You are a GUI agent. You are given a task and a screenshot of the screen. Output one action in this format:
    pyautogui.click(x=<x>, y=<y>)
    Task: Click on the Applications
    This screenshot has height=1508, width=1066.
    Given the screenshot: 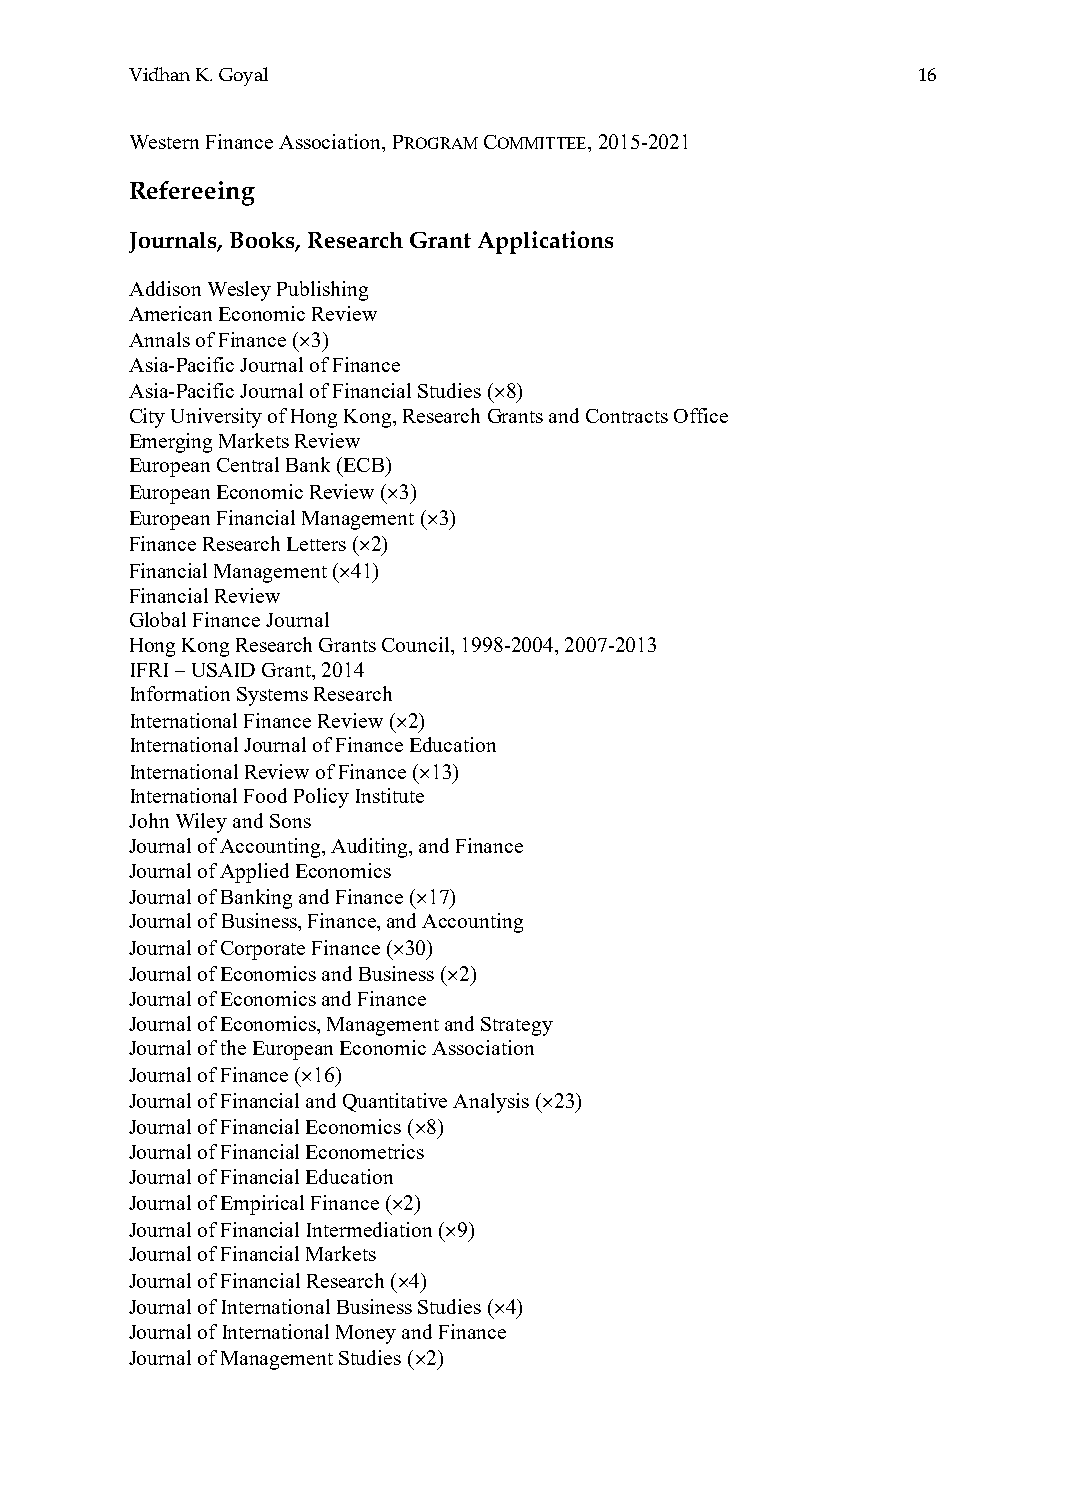 What is the action you would take?
    pyautogui.click(x=545, y=242)
